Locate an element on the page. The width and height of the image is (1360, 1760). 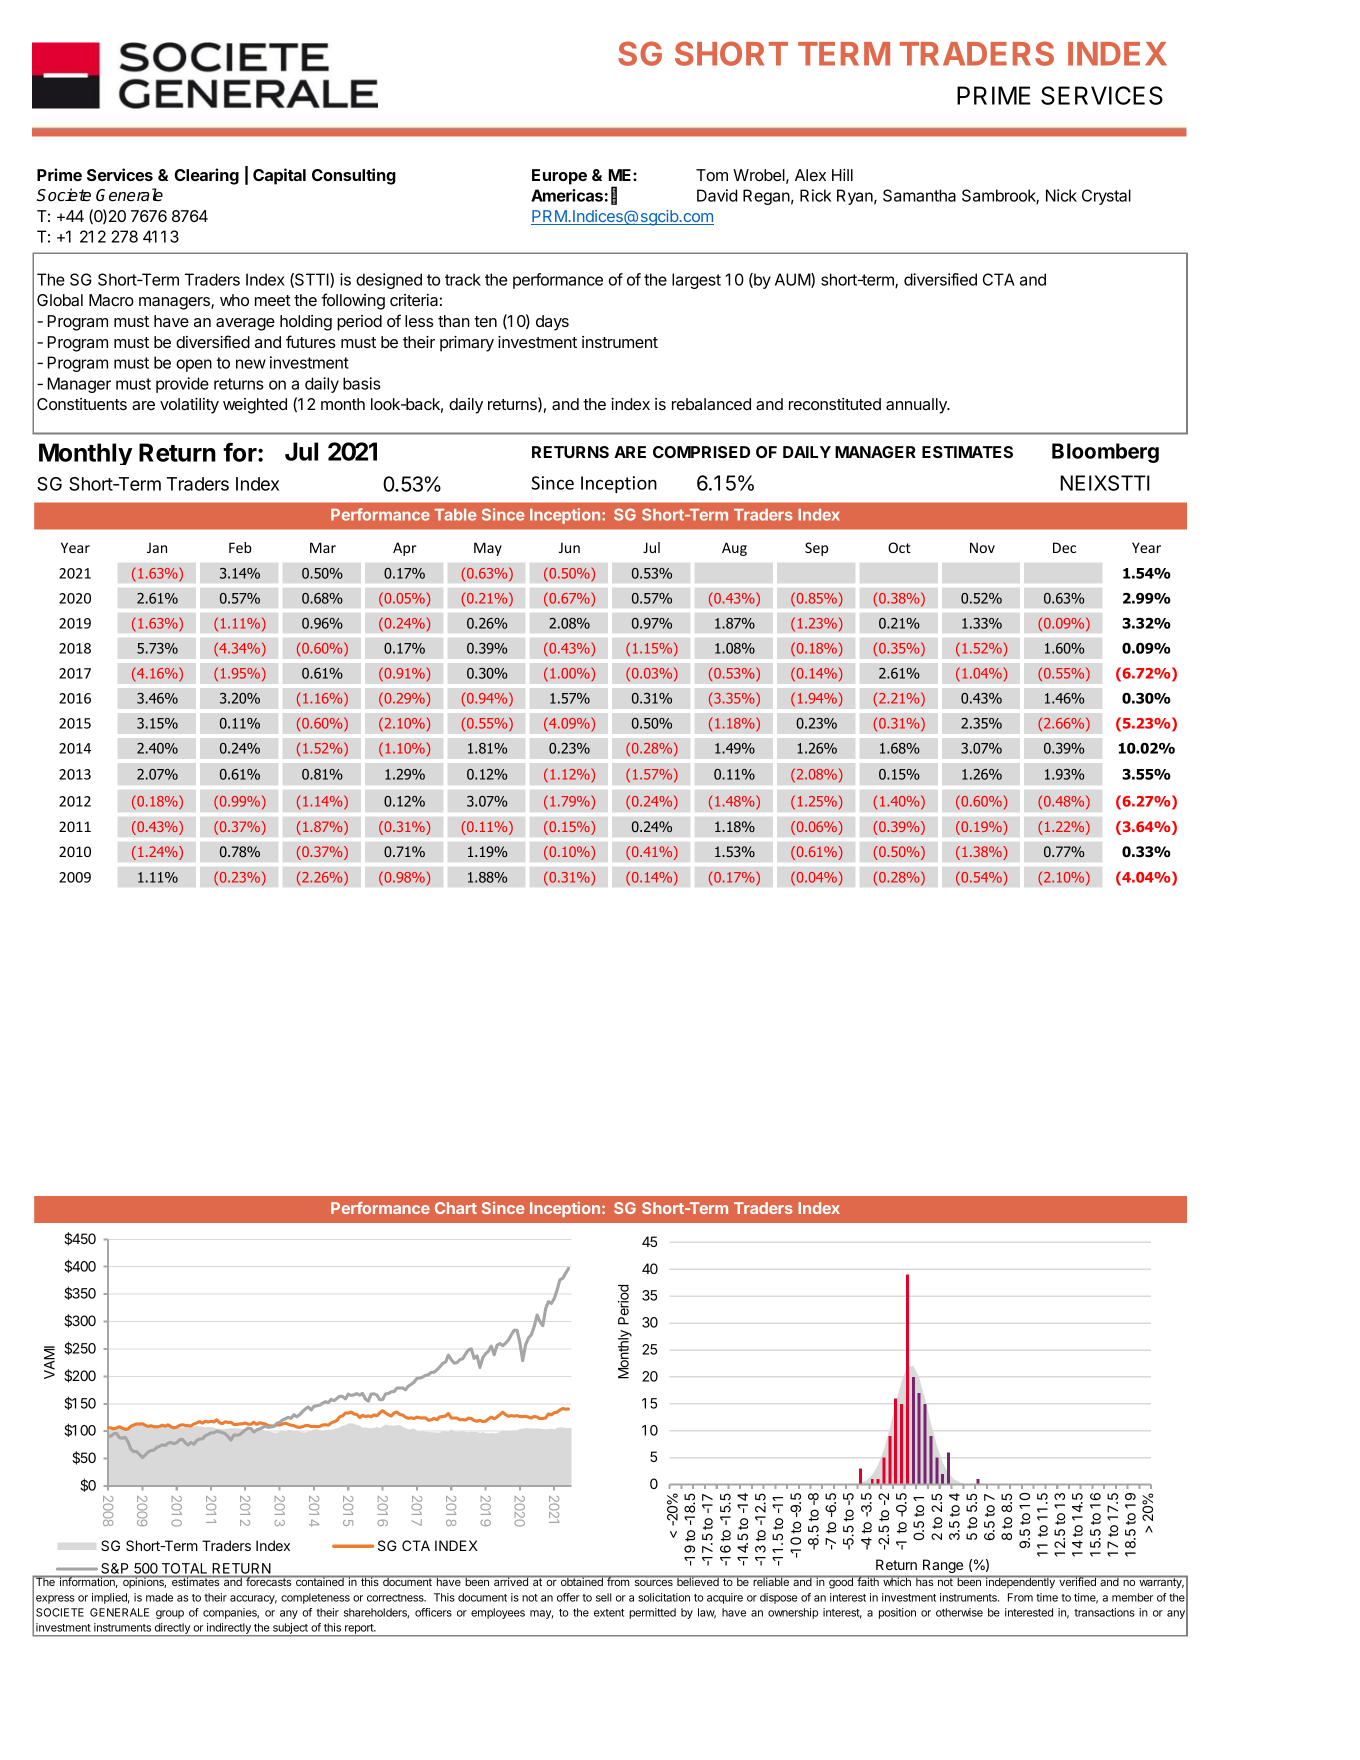
Nick is located at coordinates (1061, 195).
